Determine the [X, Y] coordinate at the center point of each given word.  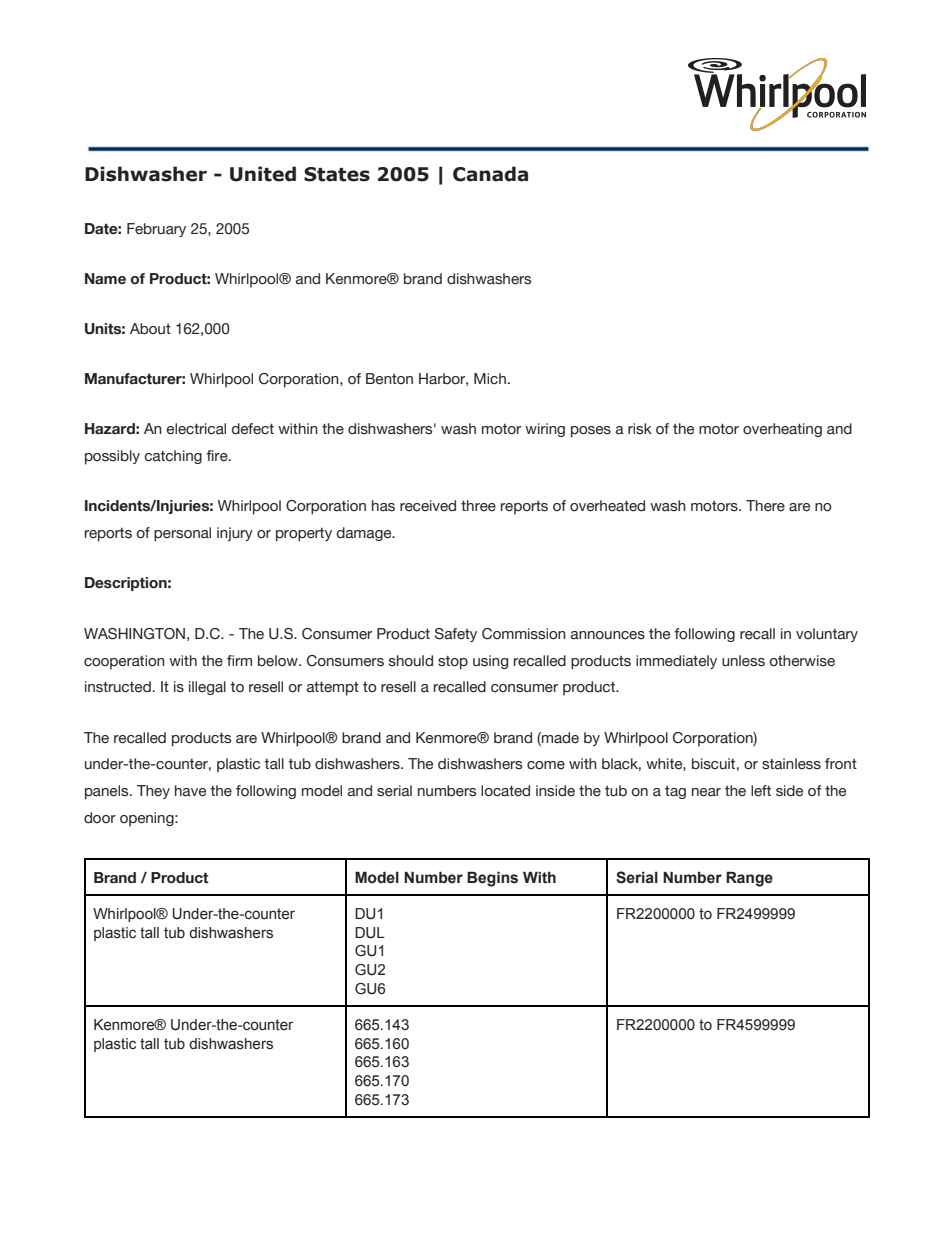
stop [453, 663]
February [156, 230]
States [337, 174]
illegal [207, 688]
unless [743, 661]
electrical [196, 429]
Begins [492, 879]
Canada [490, 174]
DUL [370, 933]
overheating [782, 430]
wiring [545, 430]
